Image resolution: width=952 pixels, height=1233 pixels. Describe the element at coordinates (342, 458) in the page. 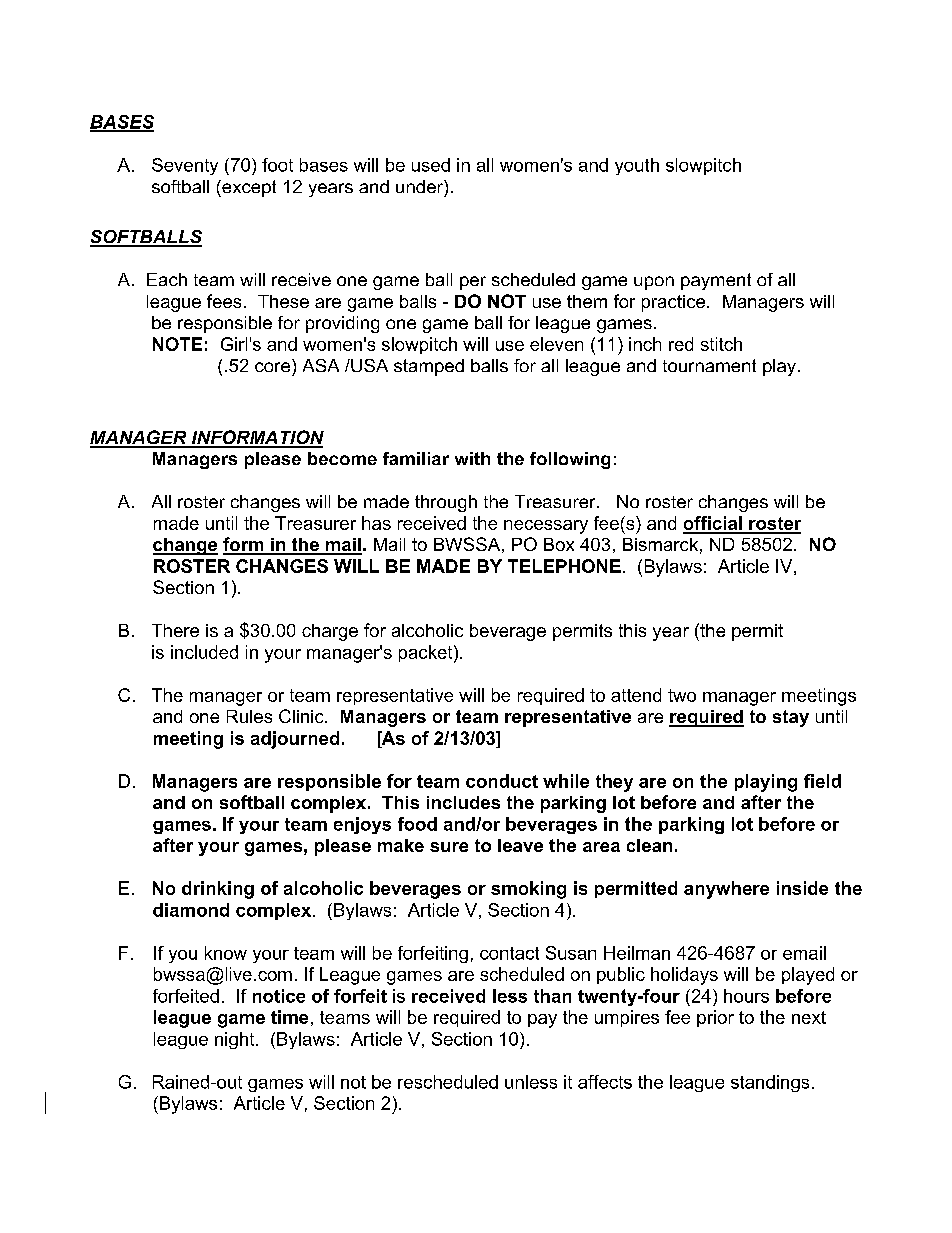

I see `become` at that location.
